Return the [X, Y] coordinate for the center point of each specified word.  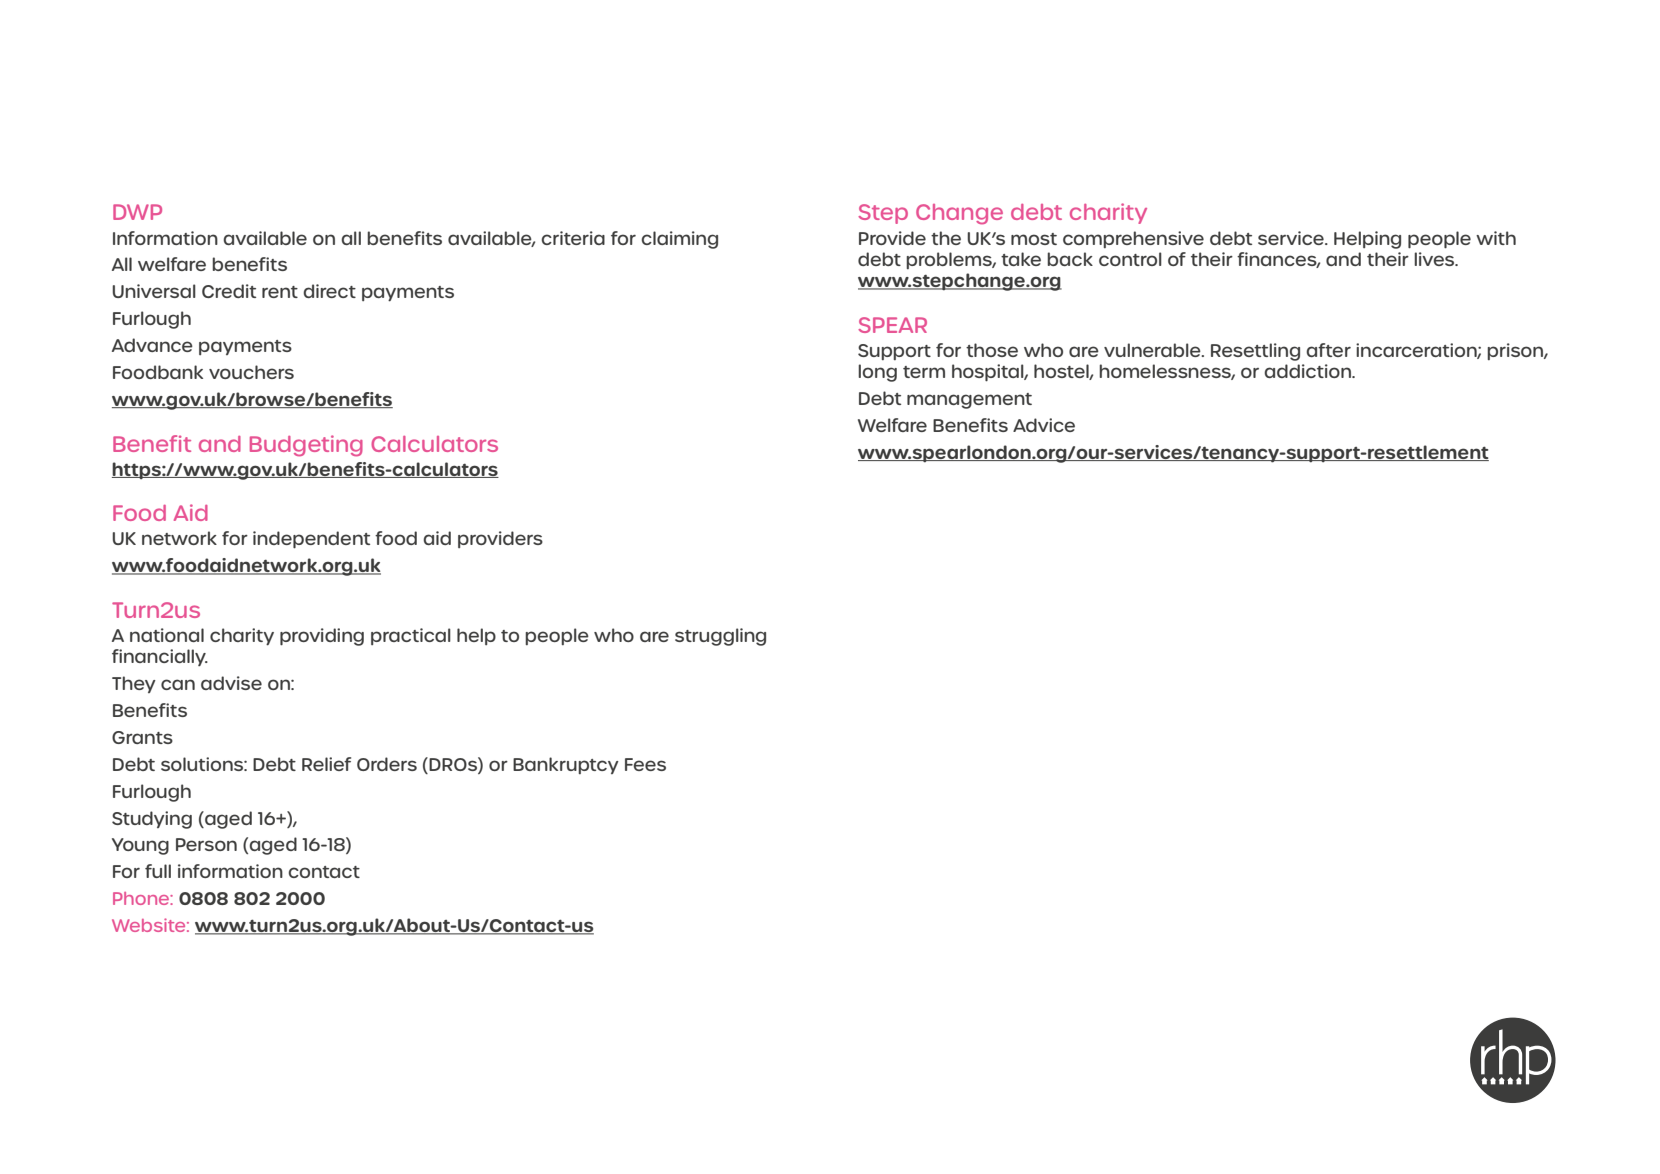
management [969, 401]
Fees [645, 764]
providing [322, 637]
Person [206, 844]
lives [1435, 259]
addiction [1308, 371]
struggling [720, 637]
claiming [679, 240]
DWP [137, 212]
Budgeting [306, 446]
